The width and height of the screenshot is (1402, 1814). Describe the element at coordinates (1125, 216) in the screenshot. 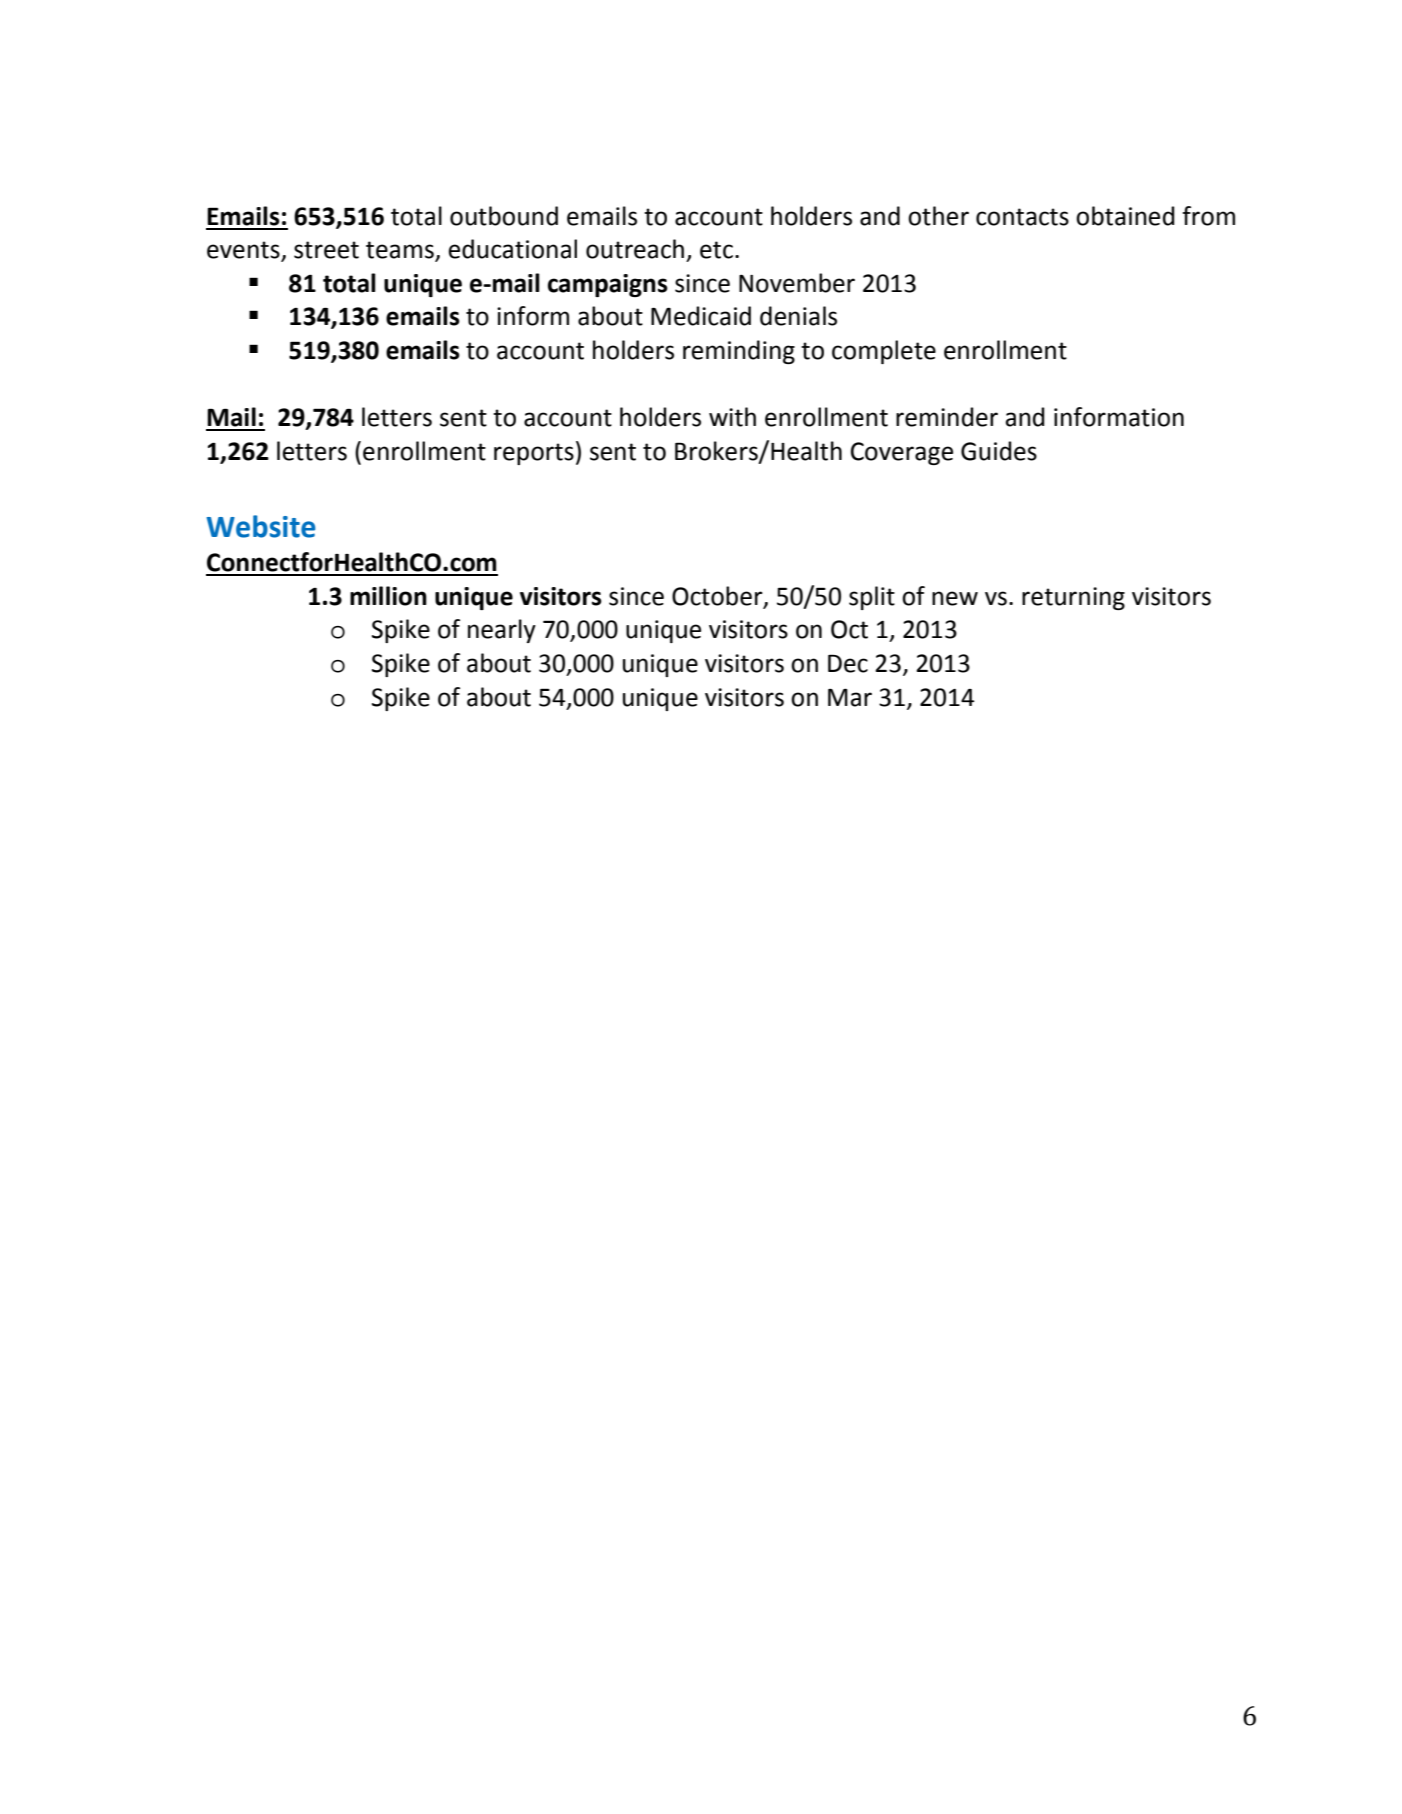

I see `obtained` at that location.
